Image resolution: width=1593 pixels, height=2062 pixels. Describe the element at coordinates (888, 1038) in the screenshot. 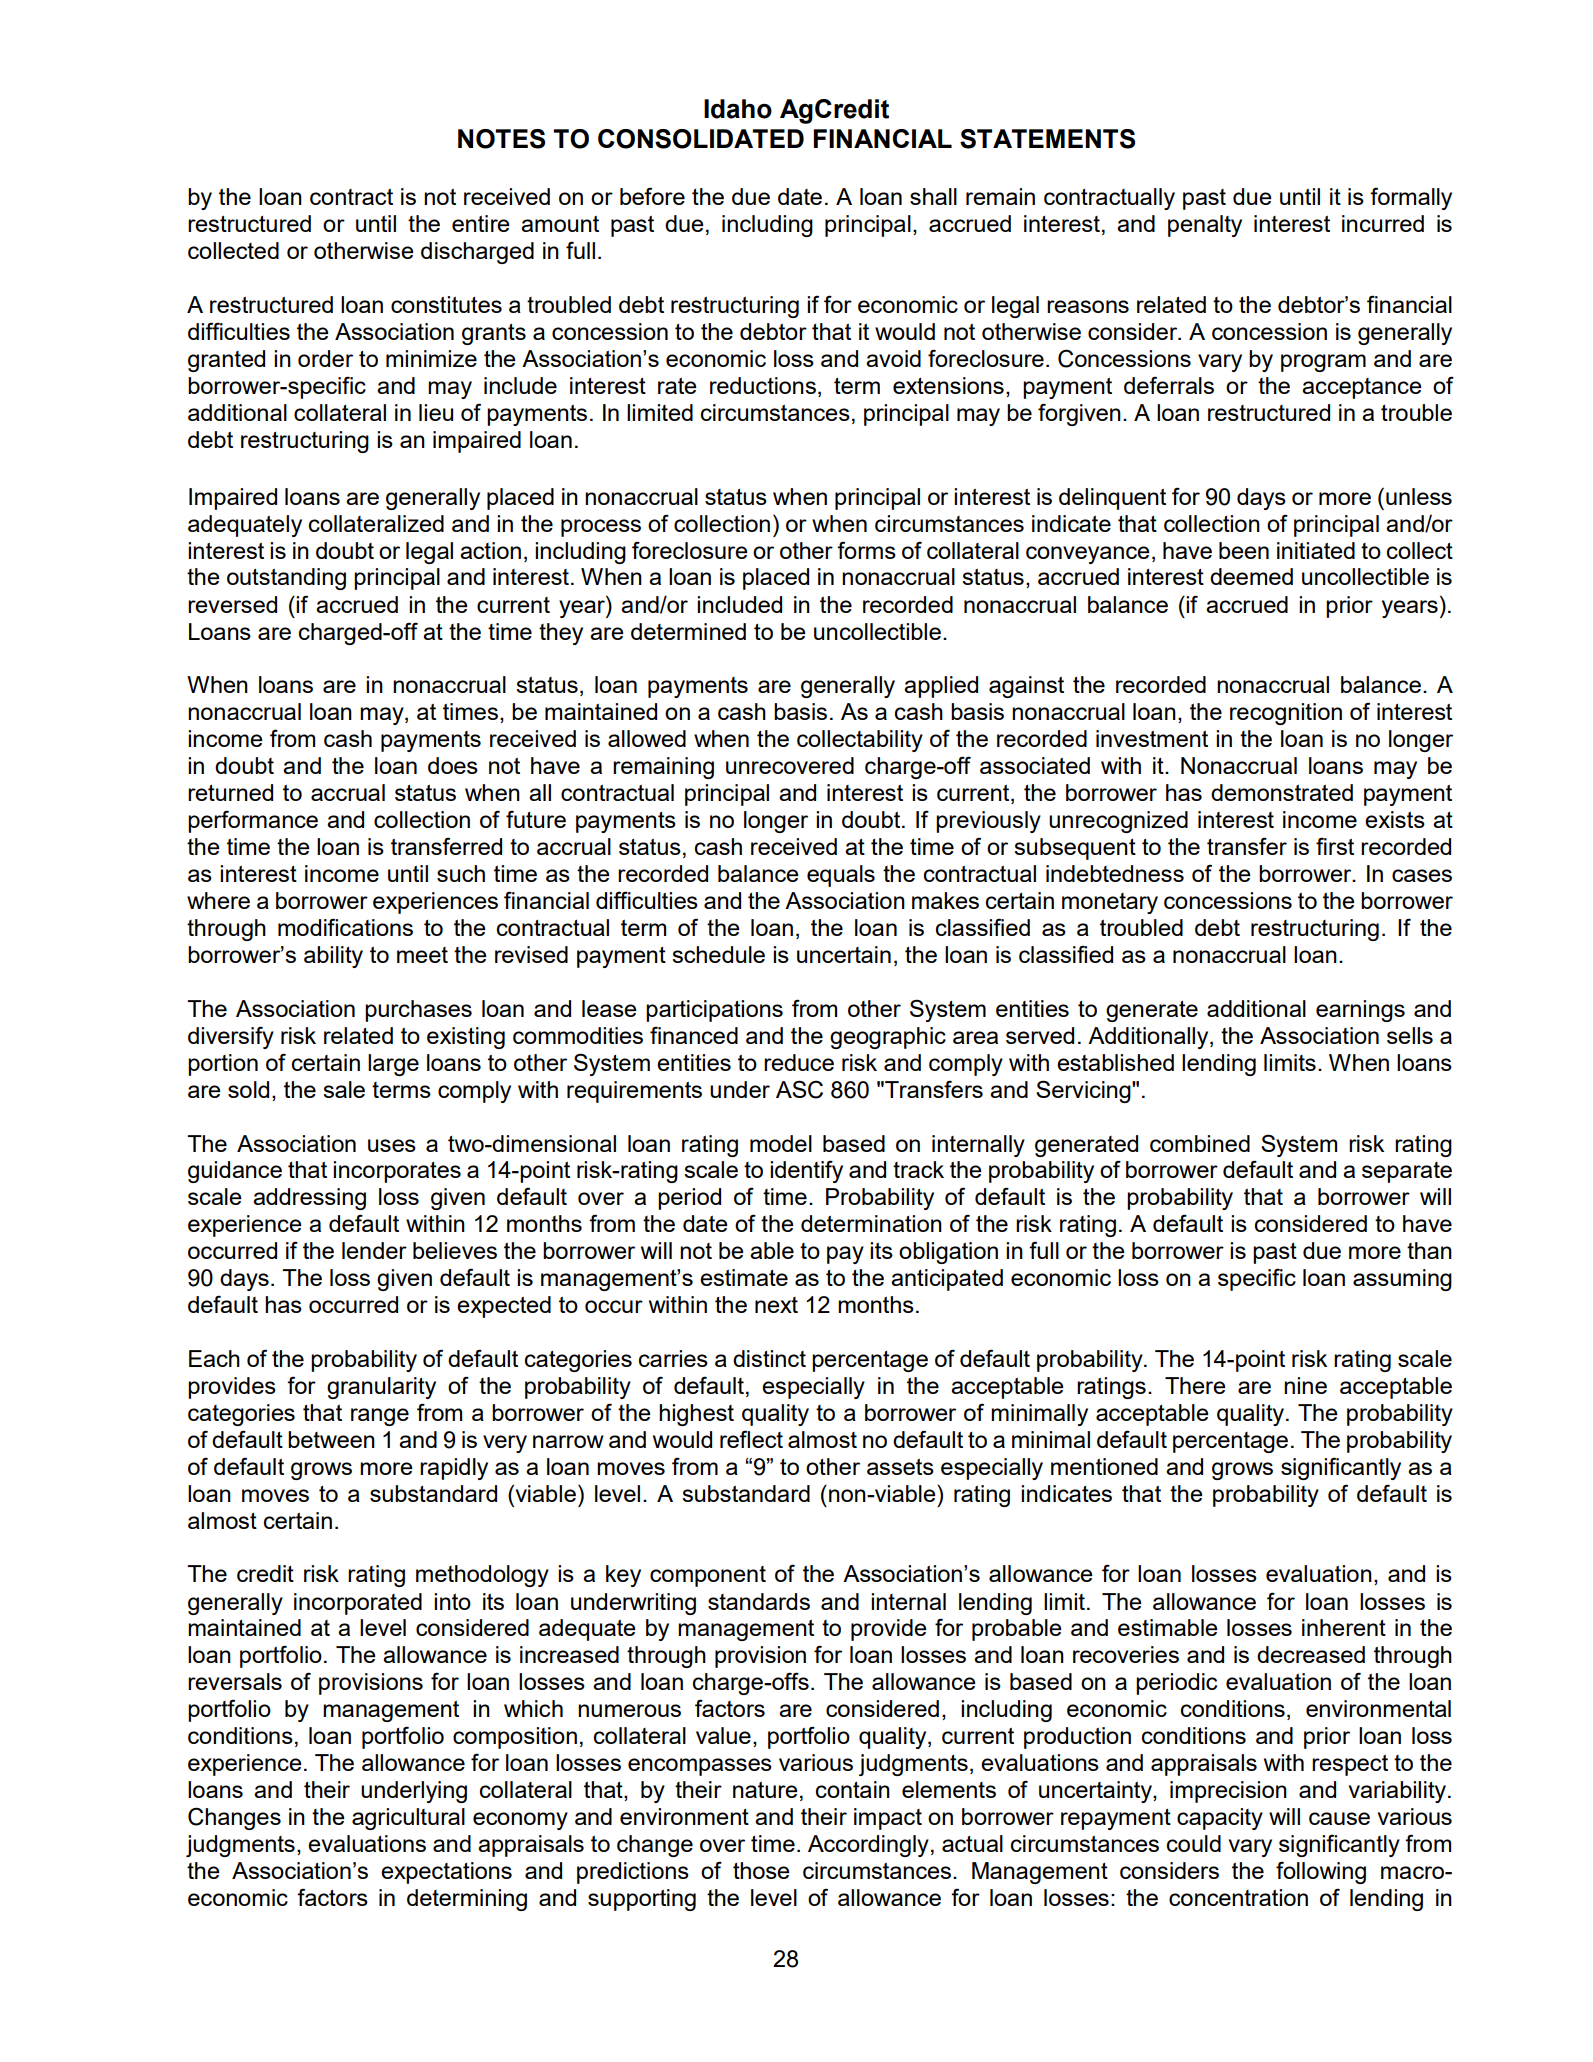

I see `geographic` at that location.
